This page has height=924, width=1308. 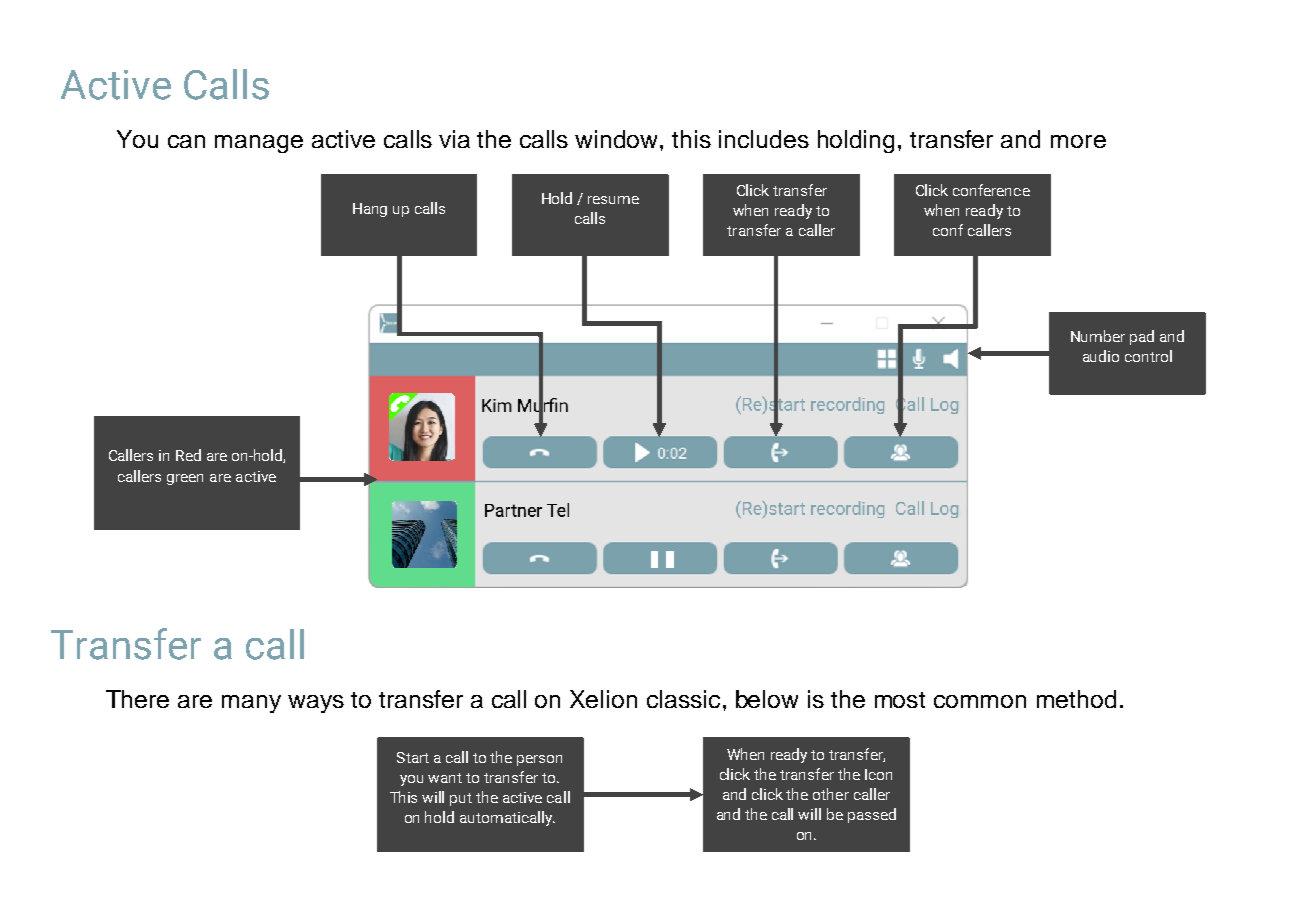 I want to click on manage, so click(x=259, y=144).
